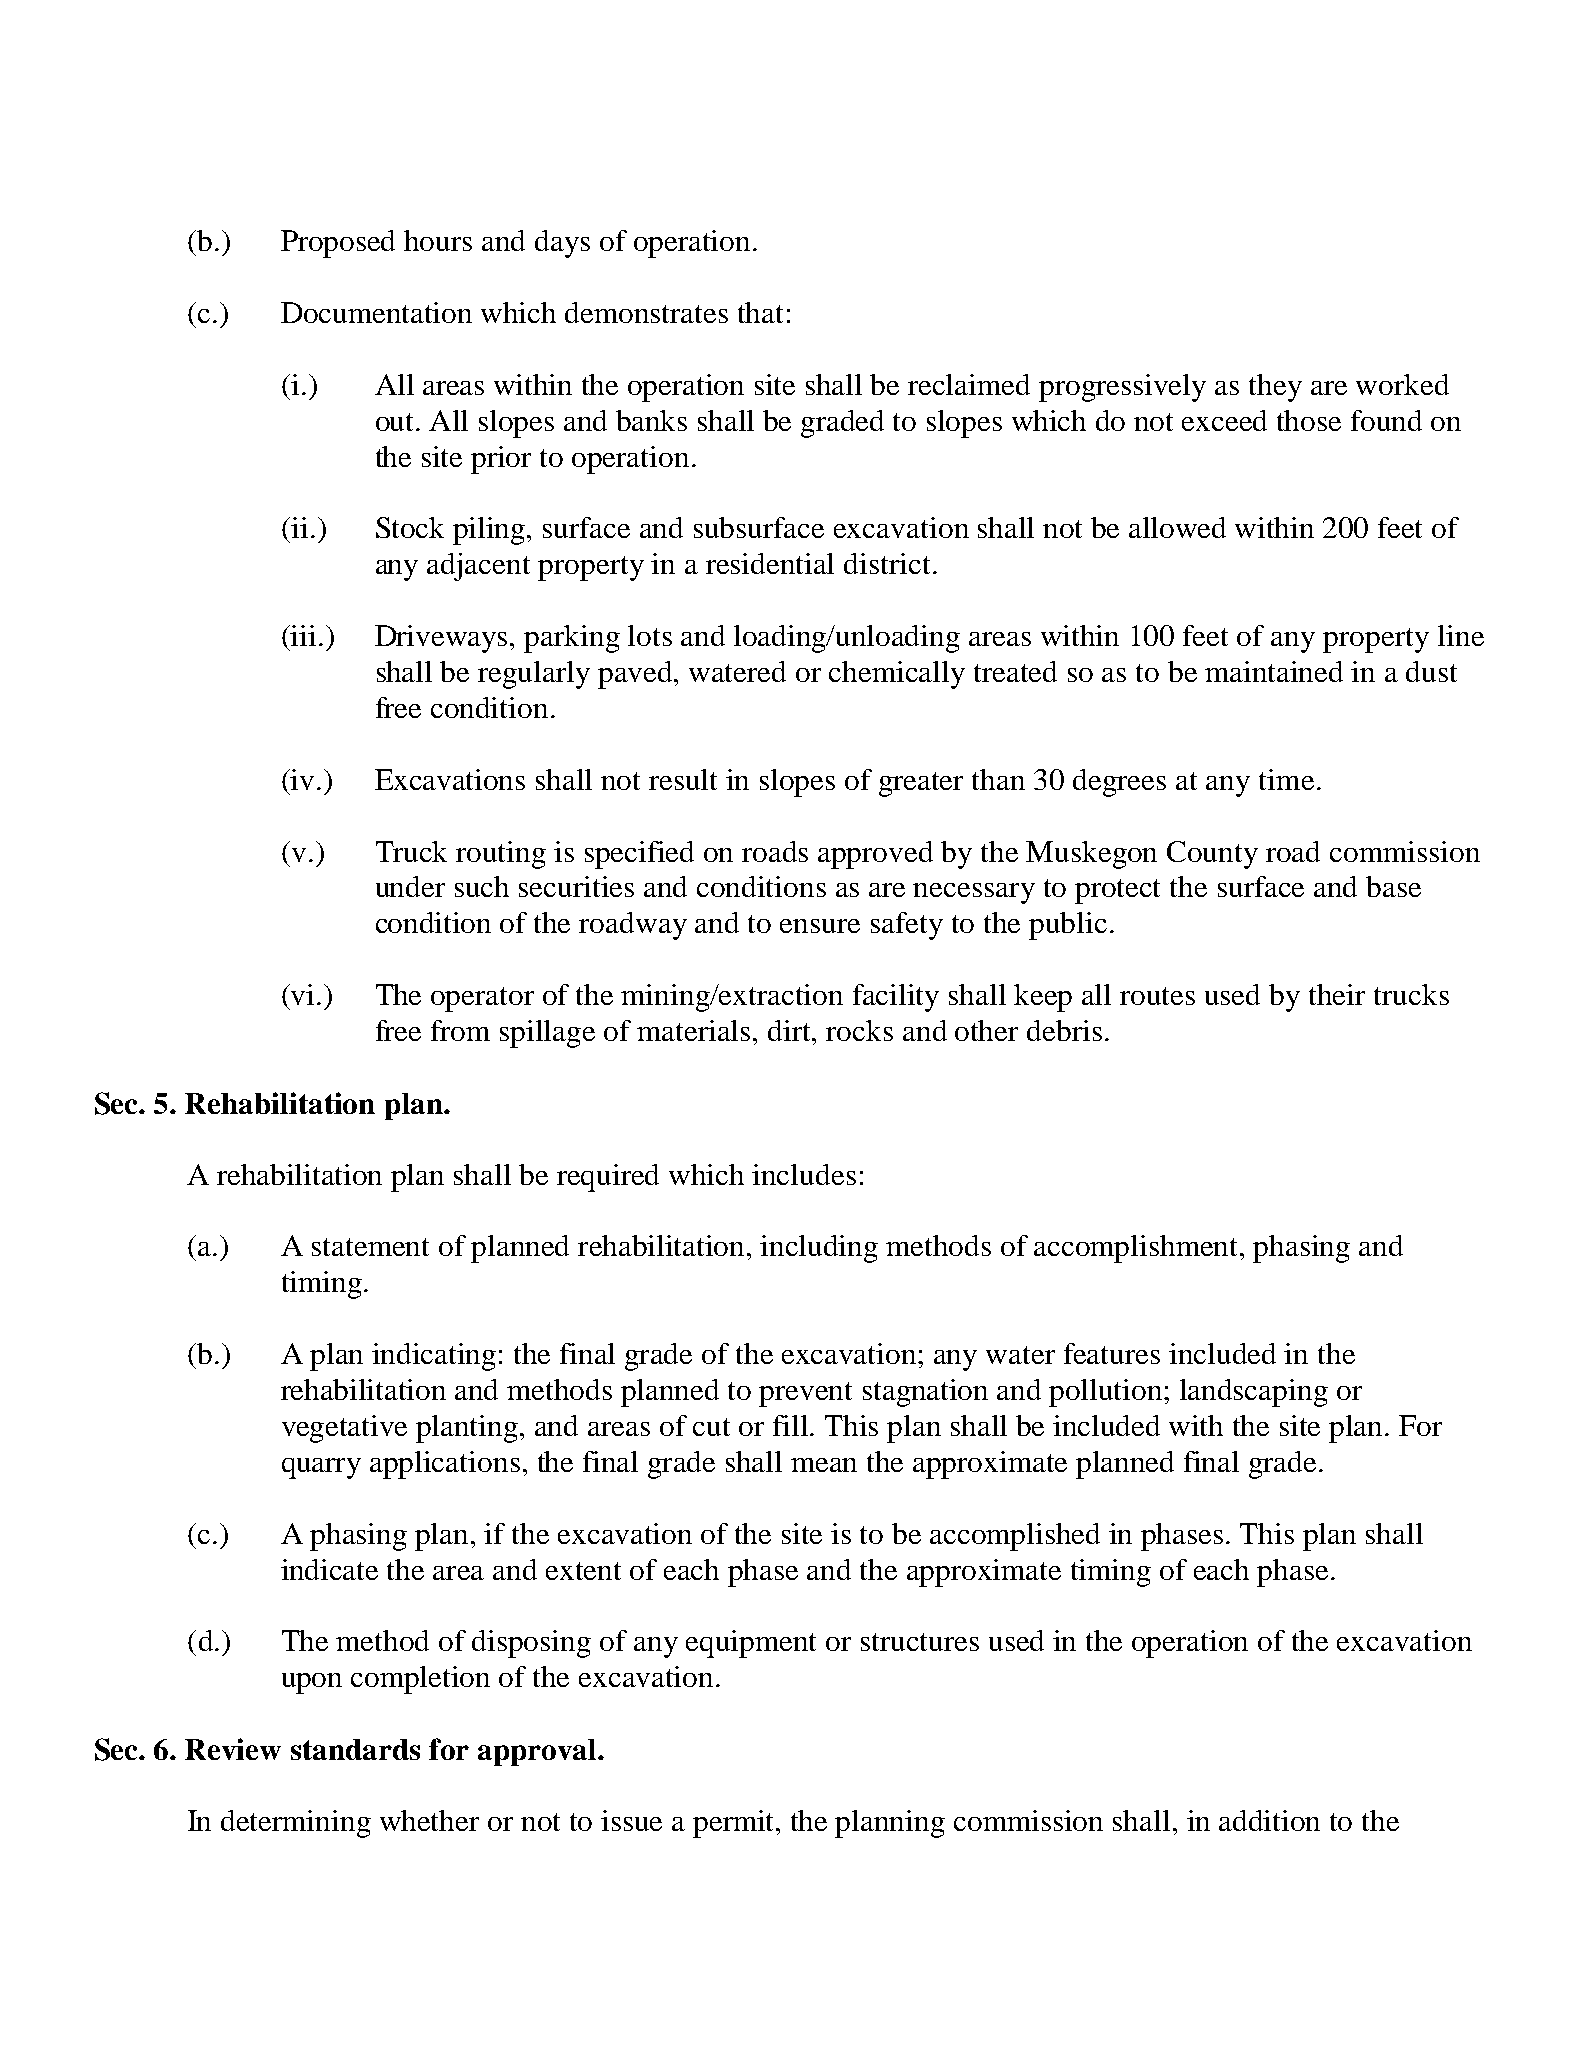 The image size is (1592, 2060). Describe the element at coordinates (805, 1394) in the screenshot. I see `prevent` at that location.
